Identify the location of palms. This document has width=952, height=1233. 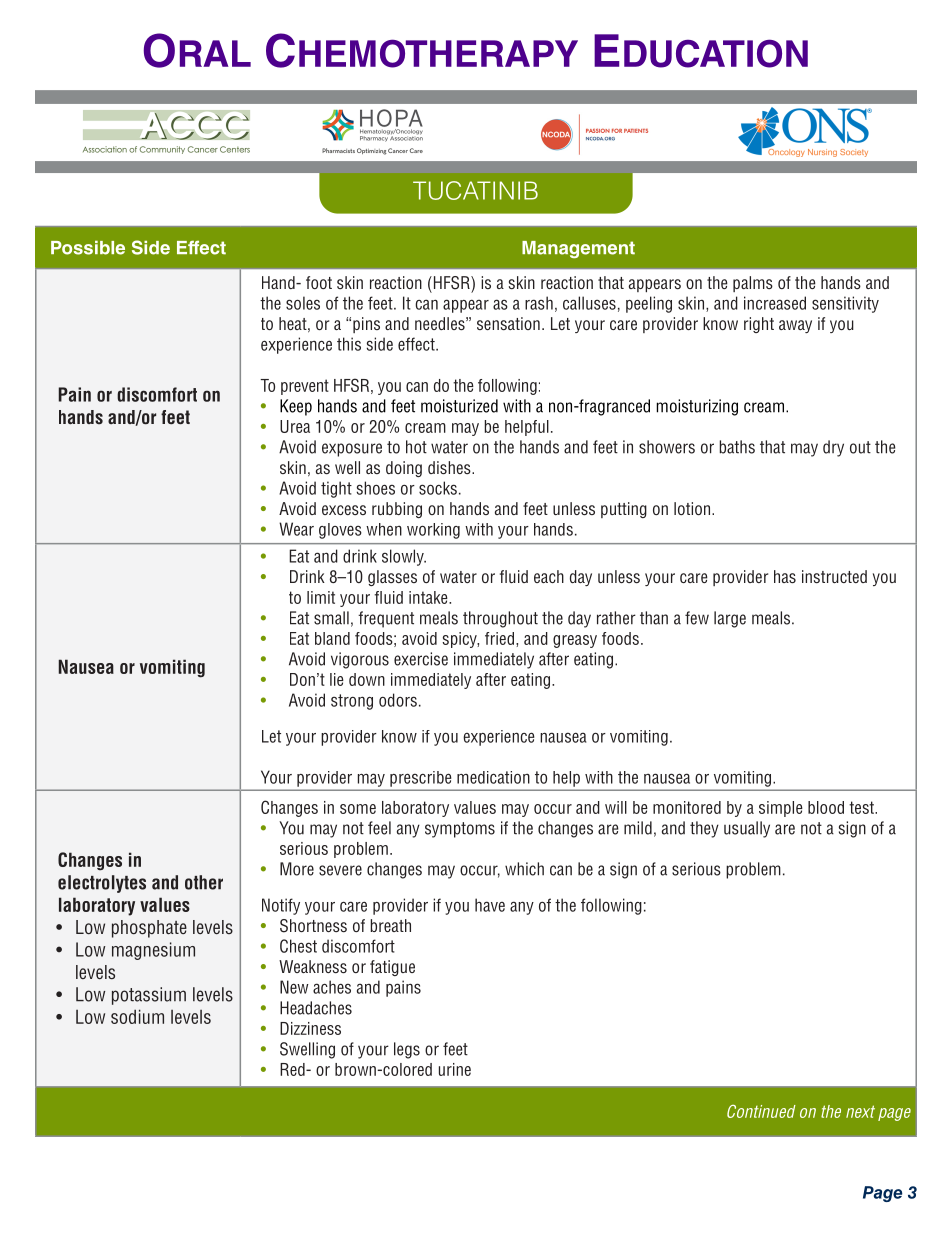
(753, 284).
